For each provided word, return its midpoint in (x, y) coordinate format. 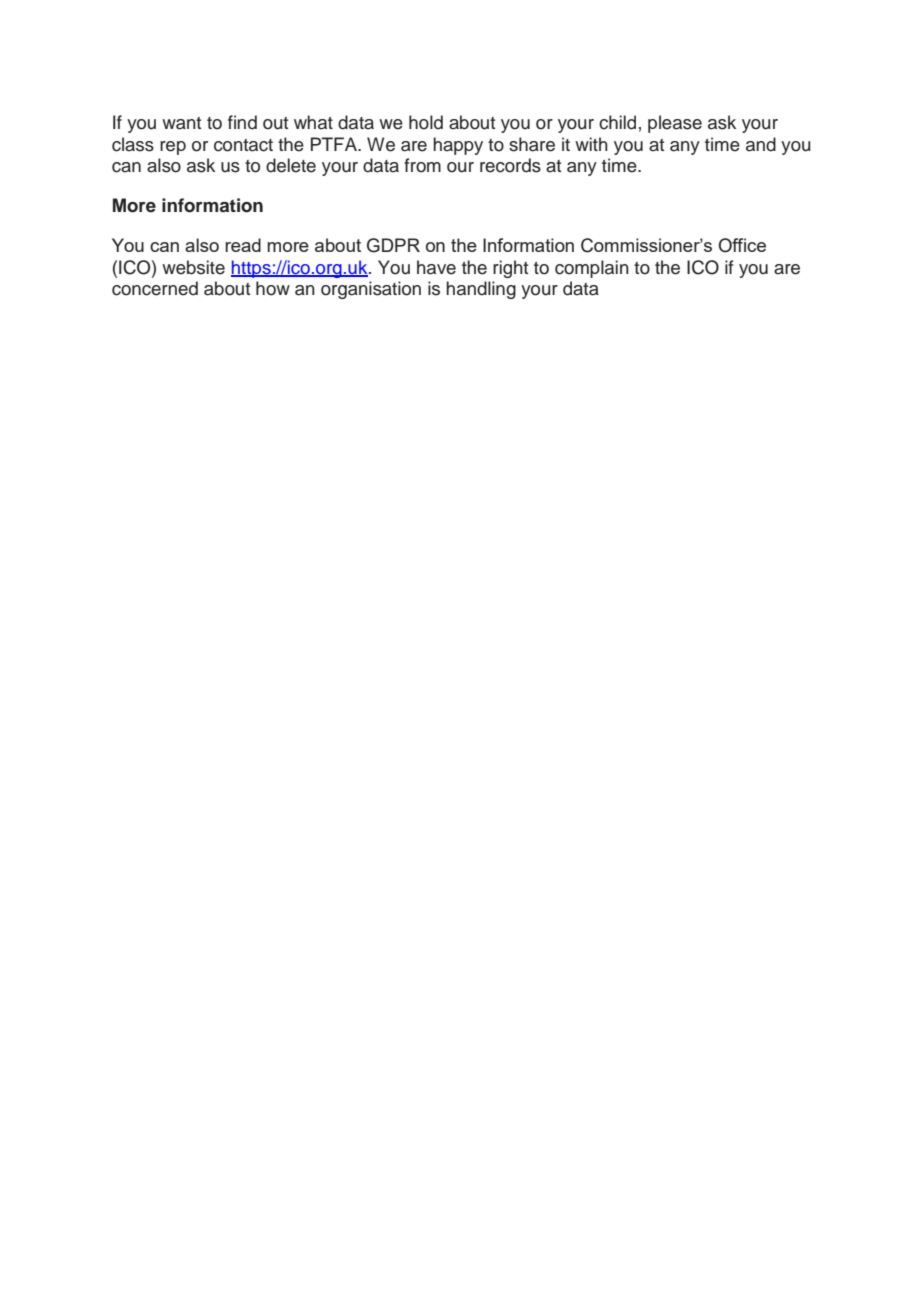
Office (742, 245)
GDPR (393, 245)
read (243, 245)
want (181, 123)
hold (426, 122)
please (675, 124)
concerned (155, 288)
